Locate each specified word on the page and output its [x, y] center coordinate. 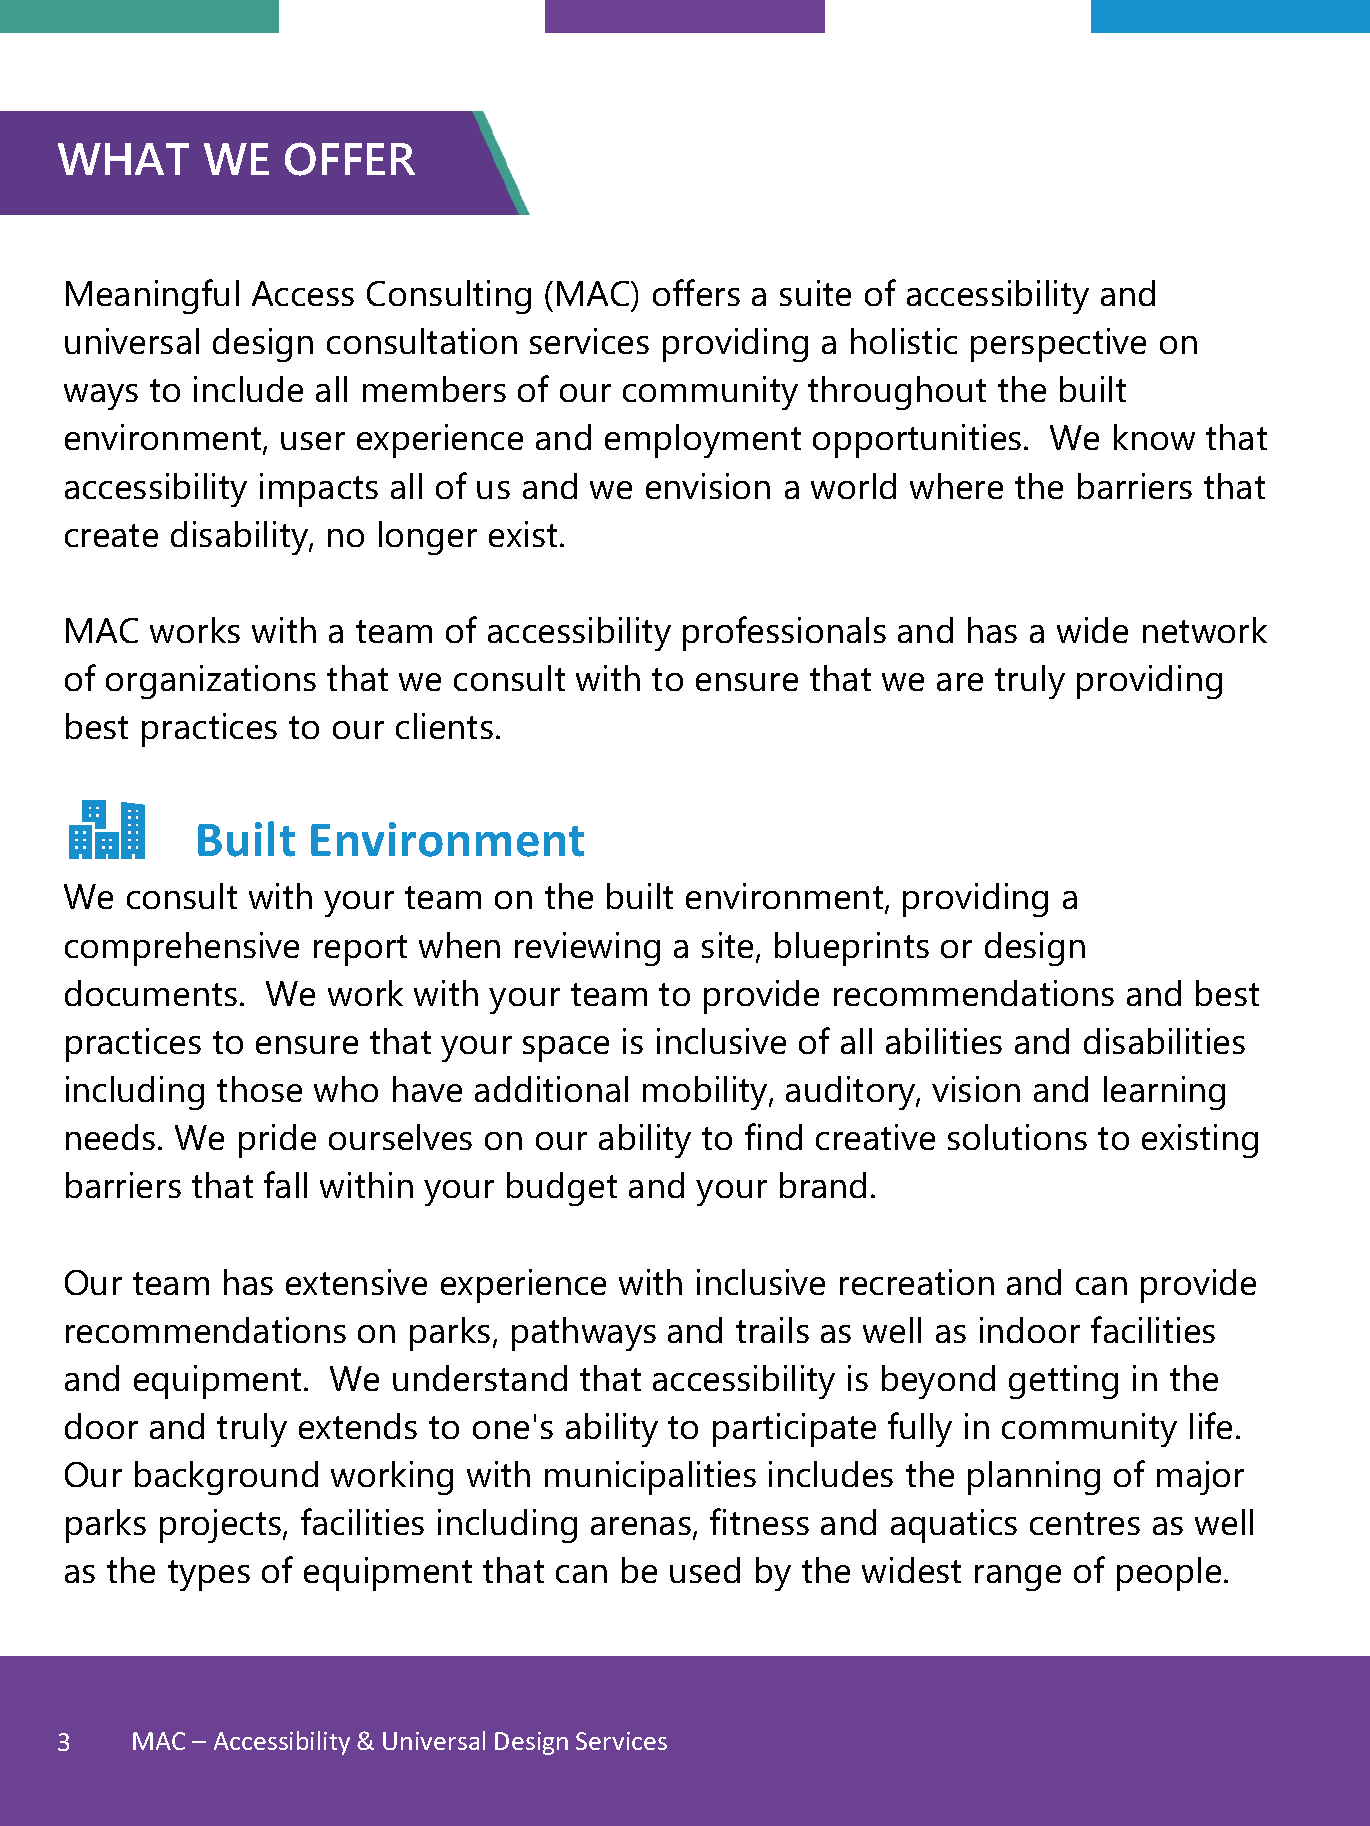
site [729, 946]
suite [815, 293]
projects [222, 1526]
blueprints [852, 949]
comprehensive [182, 949]
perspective [1058, 345]
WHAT [123, 159]
